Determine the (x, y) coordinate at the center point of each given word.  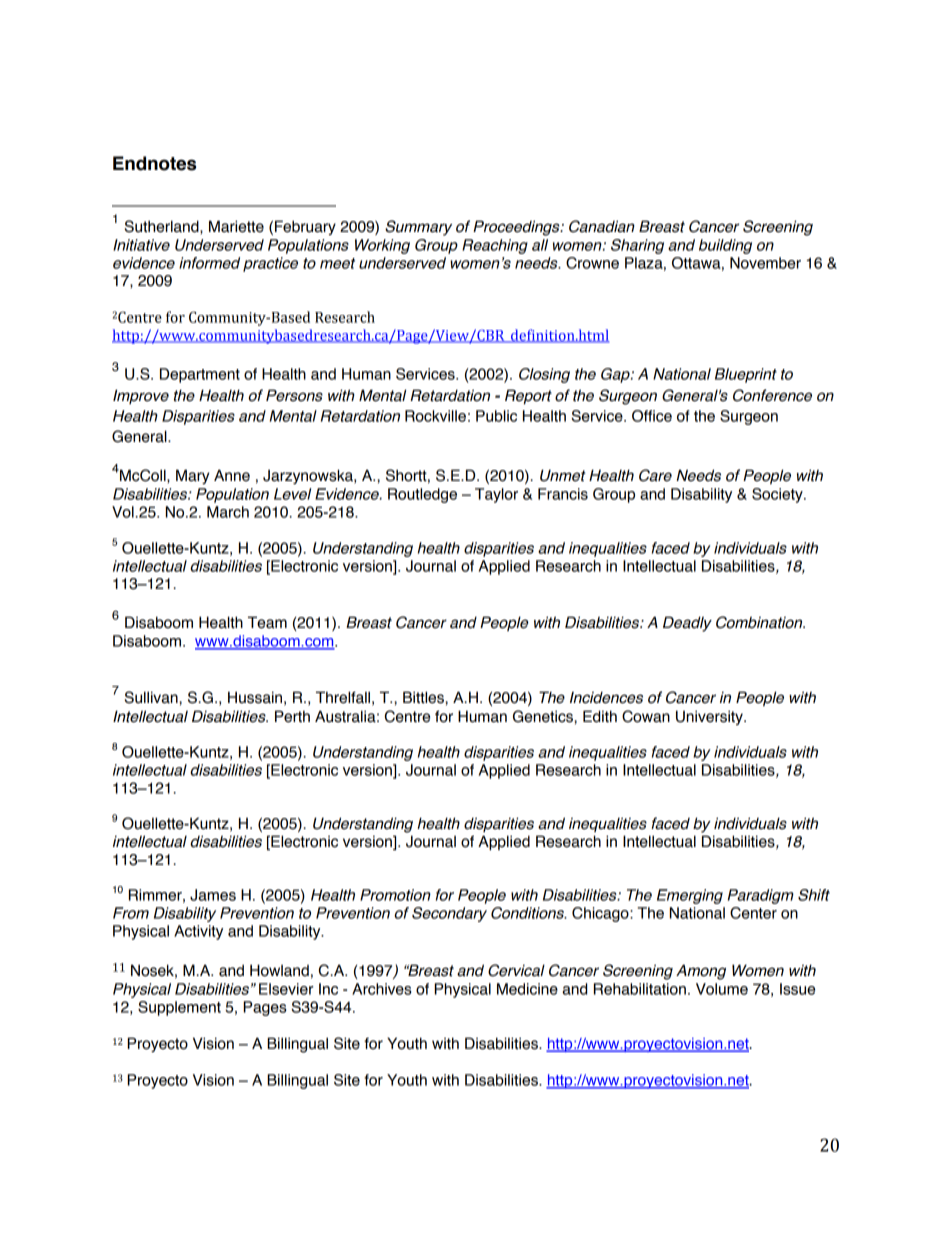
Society (778, 495)
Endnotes (154, 163)
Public (496, 416)
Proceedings (517, 228)
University (710, 717)
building (725, 246)
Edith (600, 716)
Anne (232, 475)
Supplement (179, 1008)
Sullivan (152, 697)
